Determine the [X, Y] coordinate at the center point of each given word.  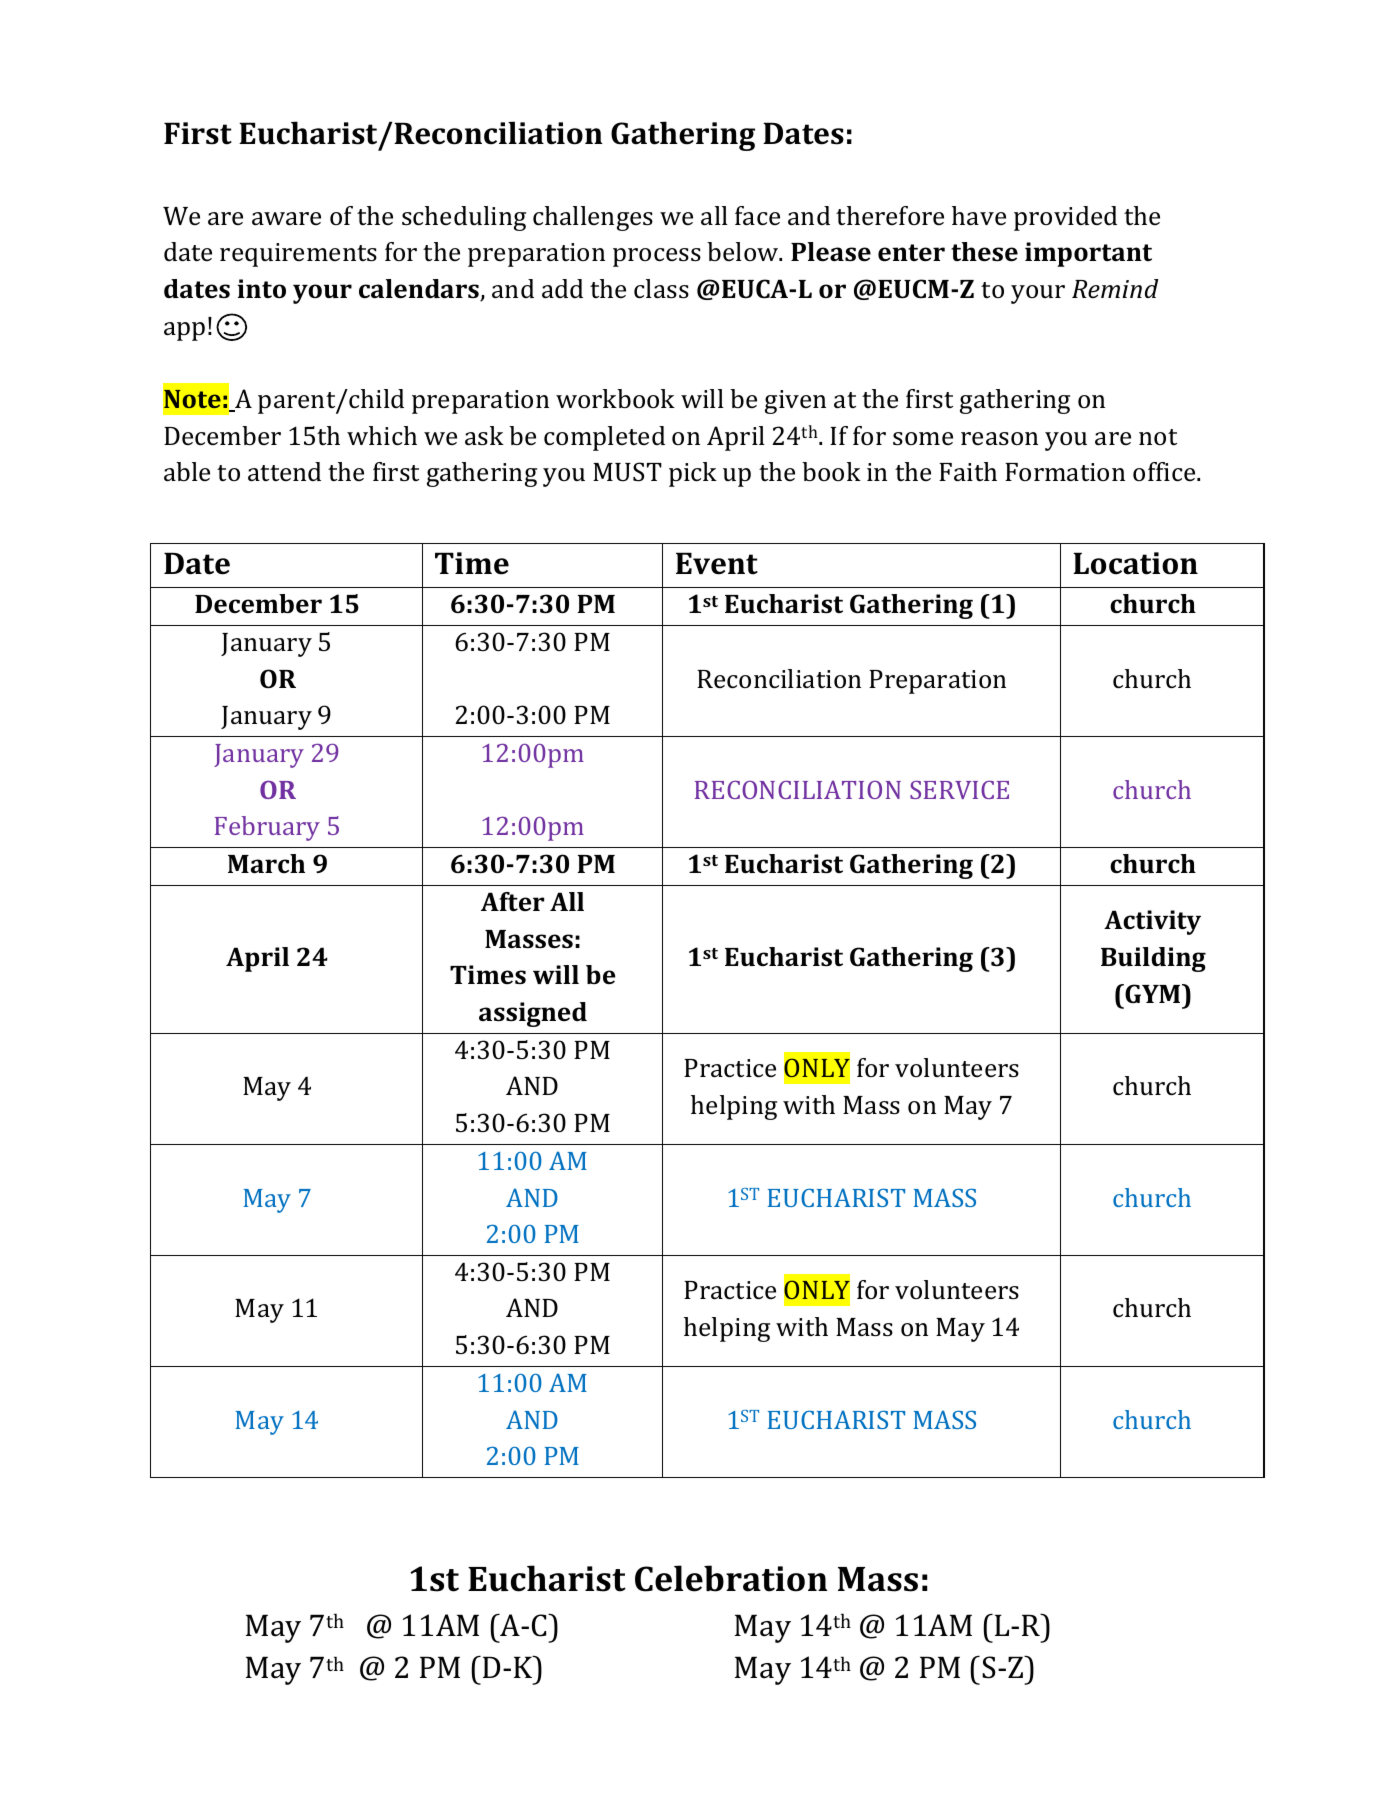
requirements [298, 255]
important [1088, 254]
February [267, 828]
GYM [1153, 993]
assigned [533, 1014]
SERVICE [959, 790]
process [657, 257]
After [512, 902]
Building [1153, 959]
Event [717, 563]
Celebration [731, 1578]
